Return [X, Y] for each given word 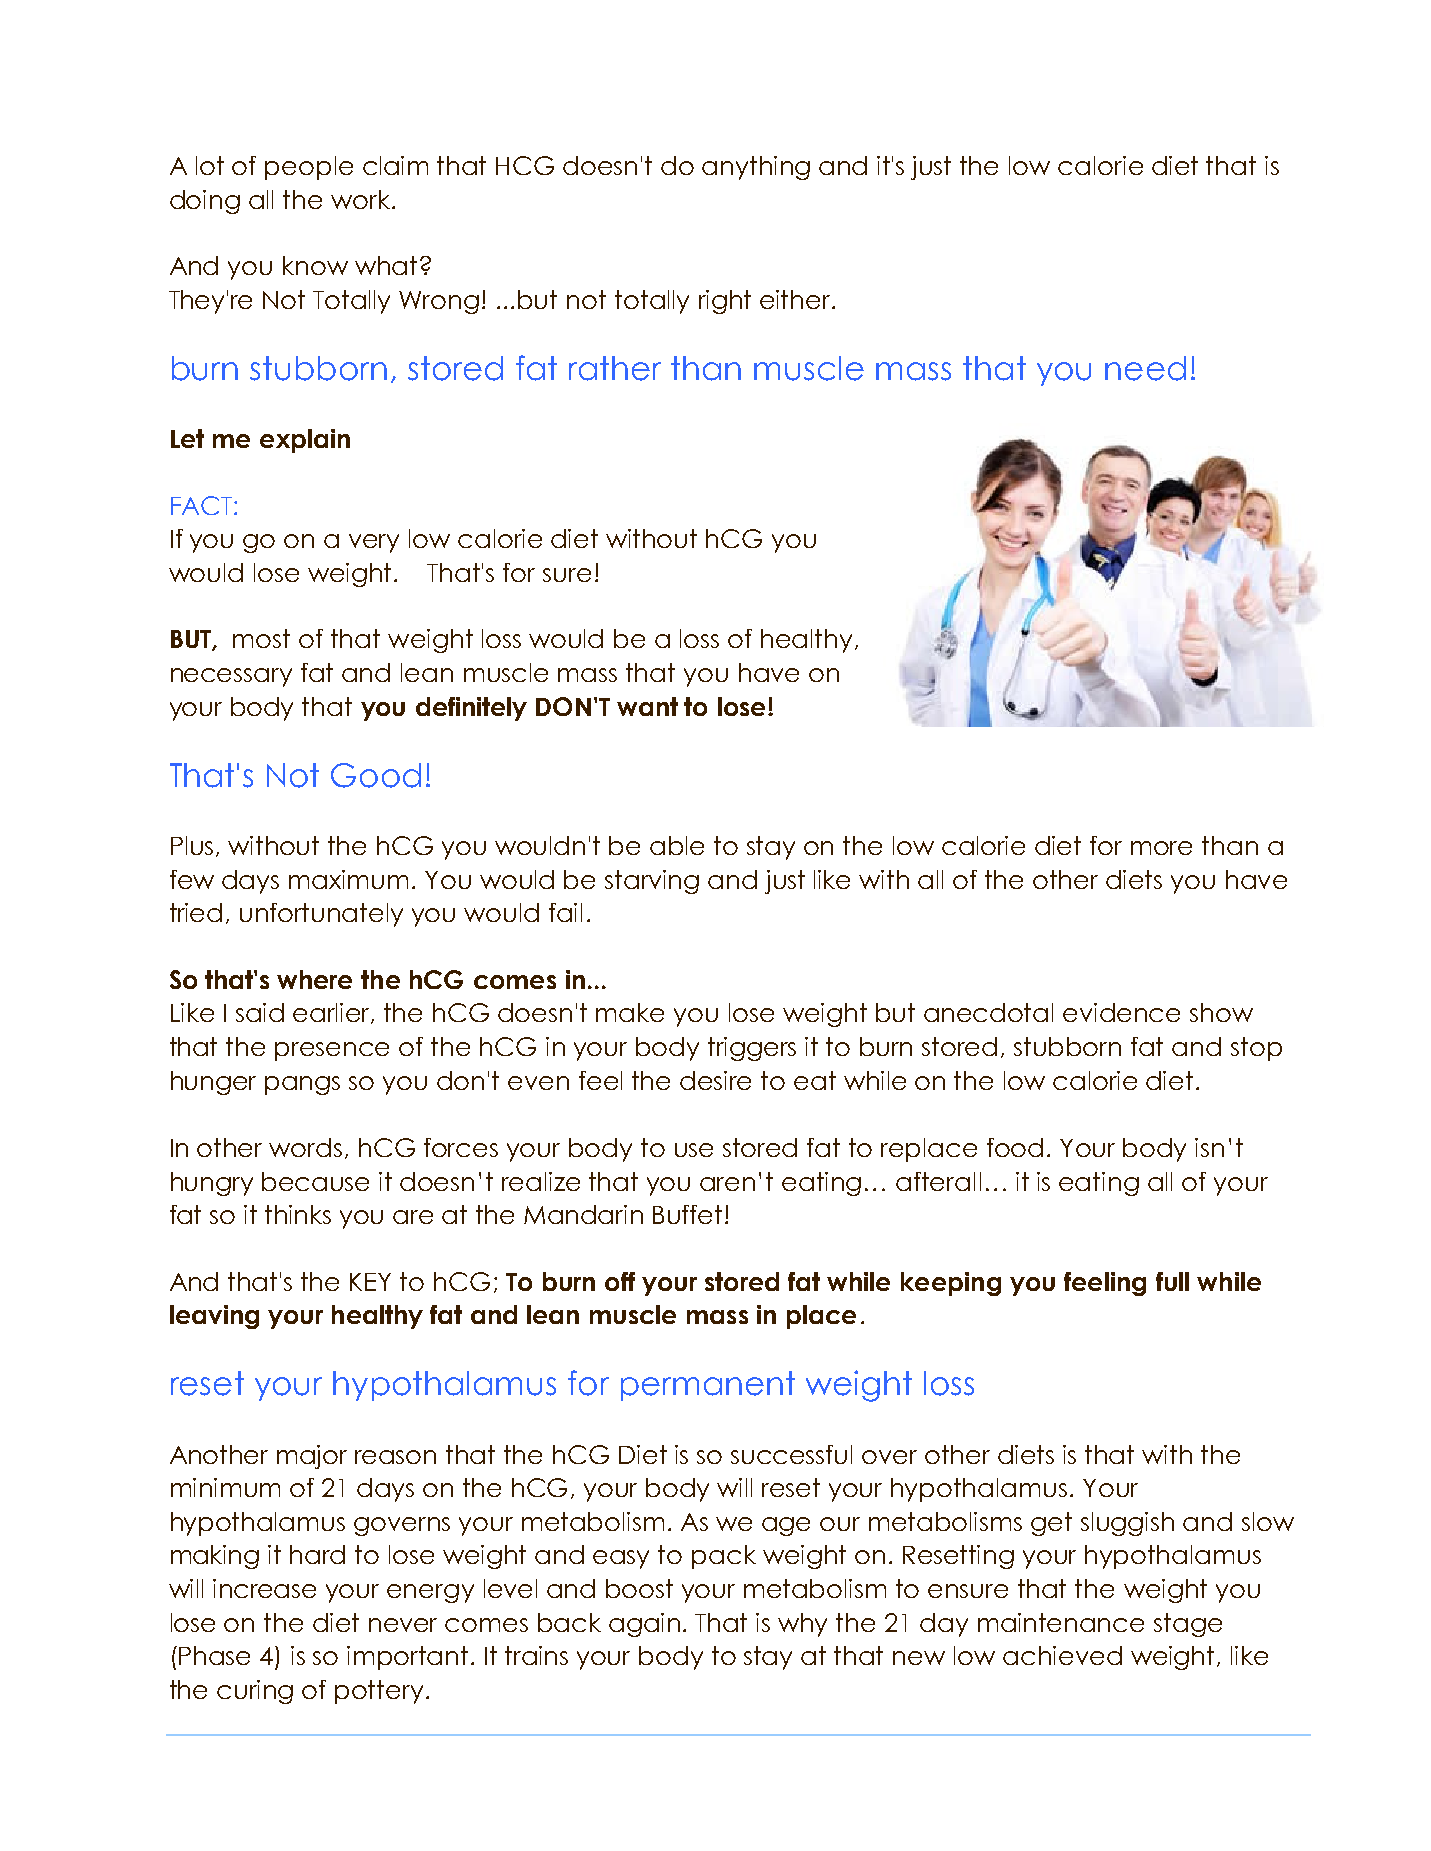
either [796, 299]
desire [715, 1080]
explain [305, 441]
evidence [1121, 1012]
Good [376, 775]
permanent [708, 1386]
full [1172, 1281]
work [362, 199]
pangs [302, 1085]
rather [615, 368]
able [677, 845]
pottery [379, 1692]
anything [756, 168]
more [1161, 848]
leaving [214, 1317]
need [1145, 368]
